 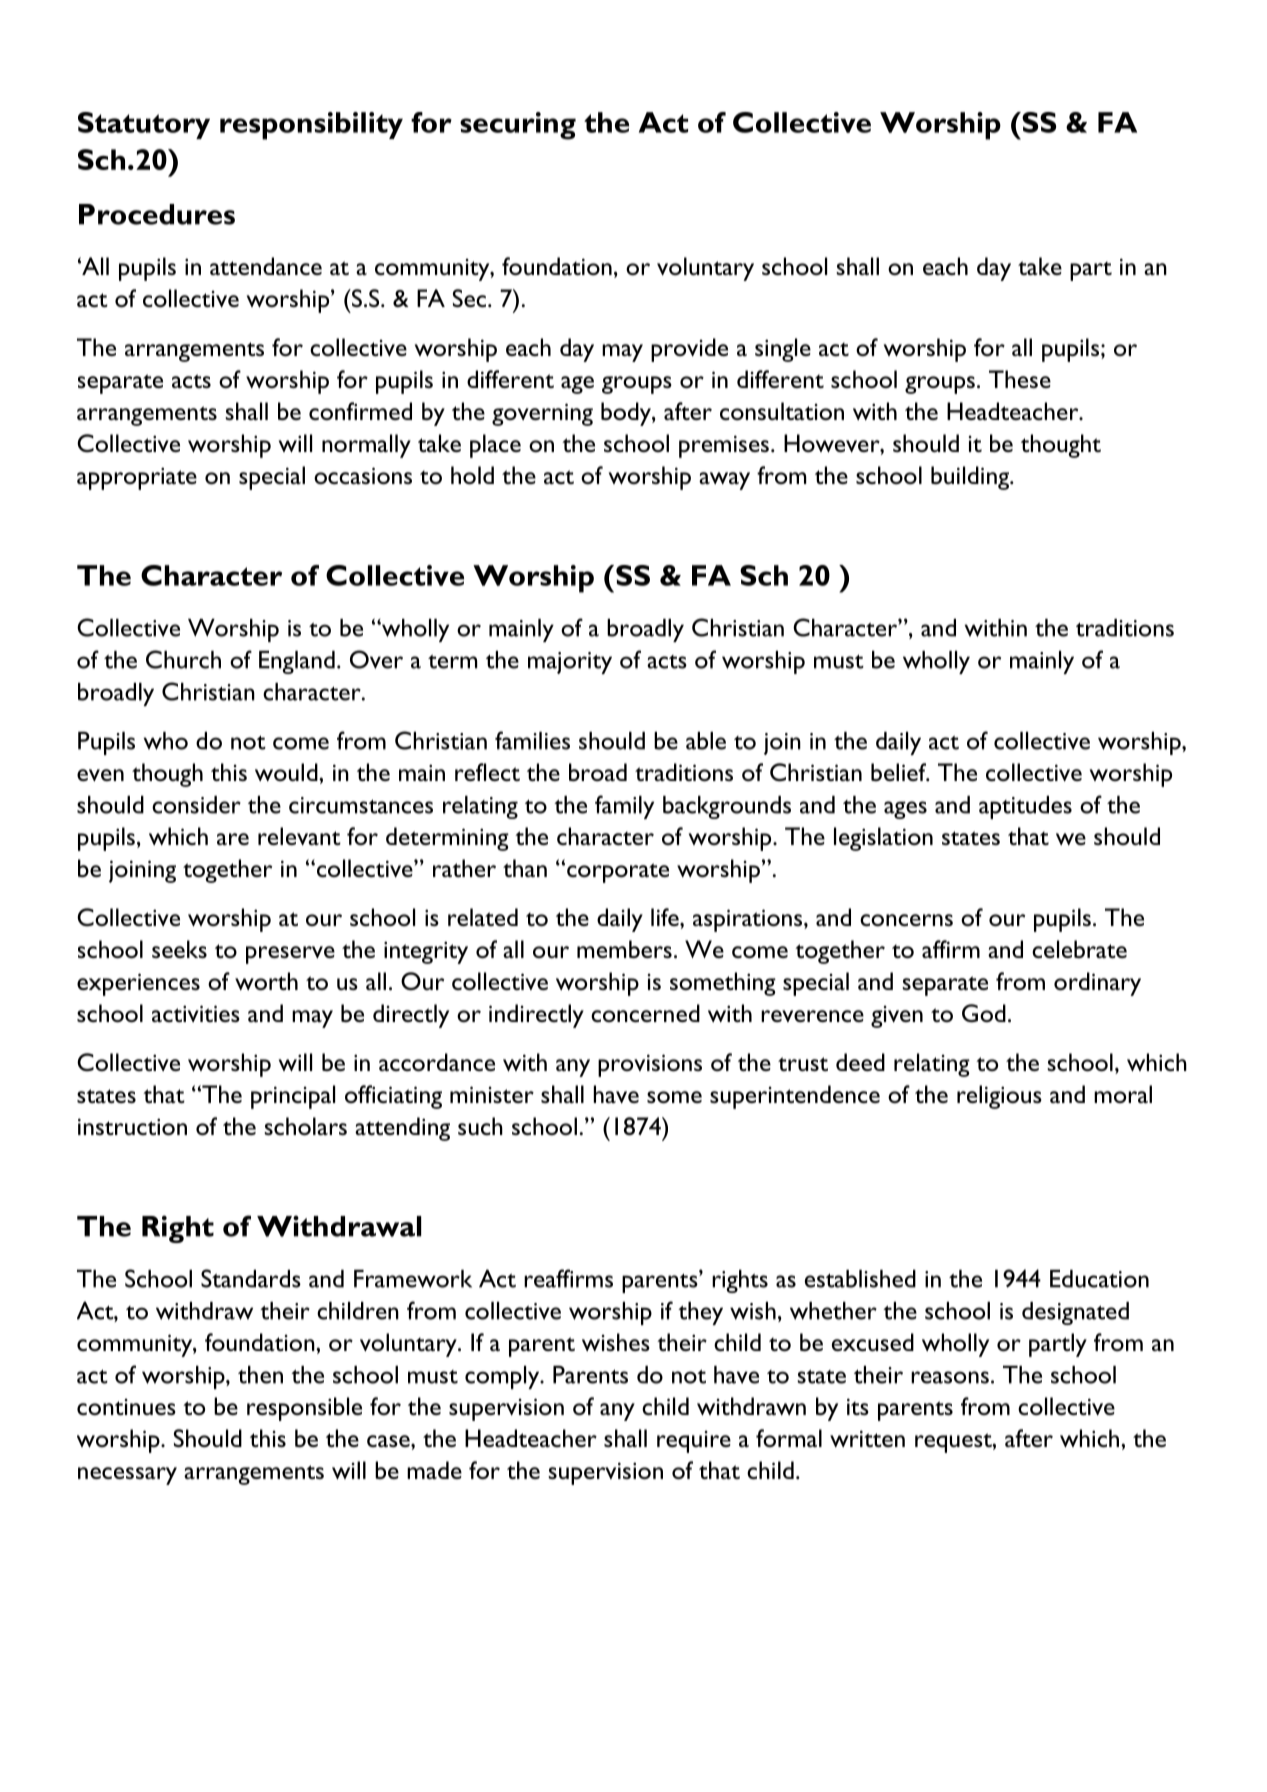 What do you see at coordinates (157, 214) in the screenshot?
I see `Procedures` at bounding box center [157, 214].
